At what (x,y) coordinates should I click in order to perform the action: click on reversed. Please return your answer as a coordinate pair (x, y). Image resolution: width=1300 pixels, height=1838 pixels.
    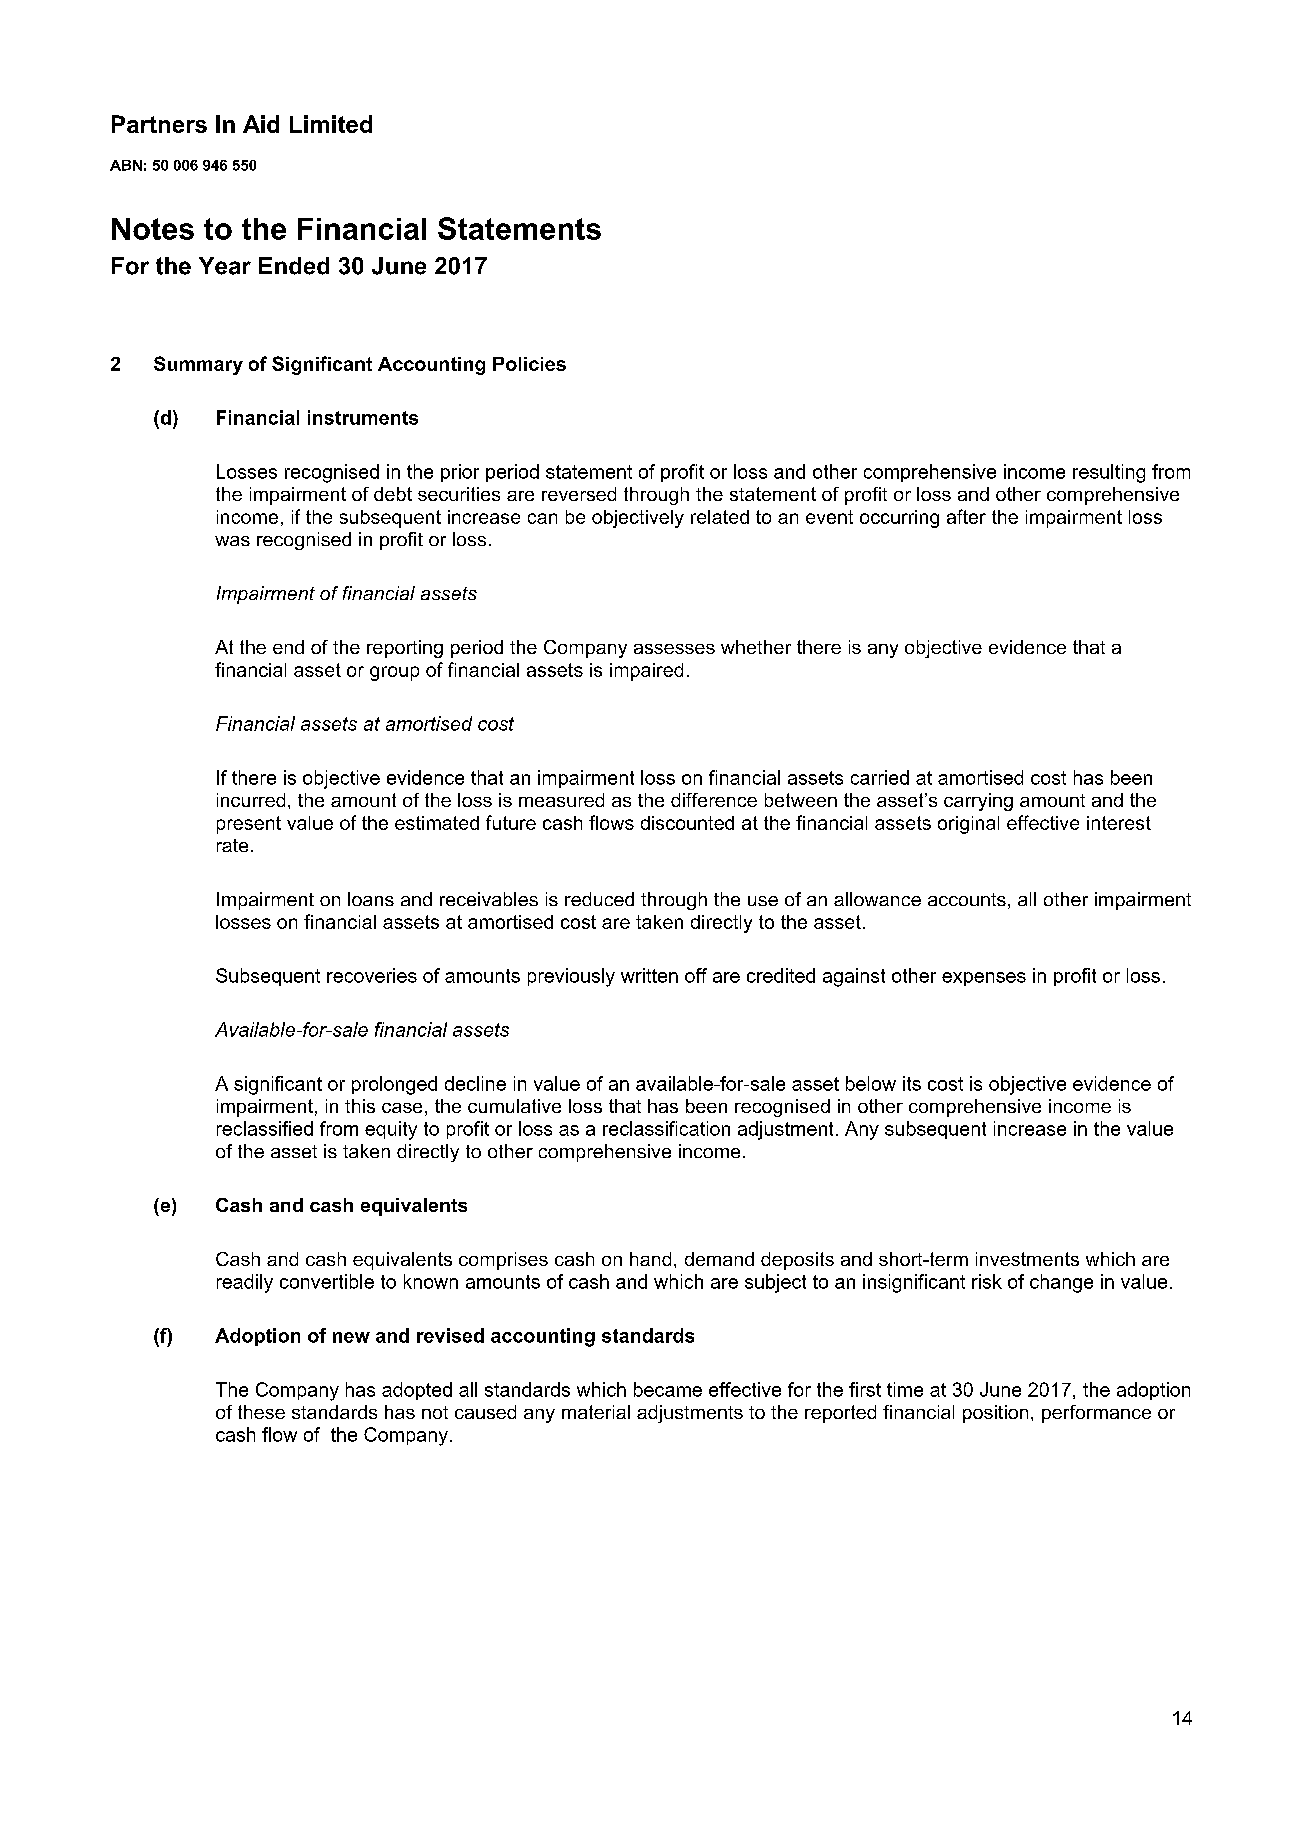
    Looking at the image, I should click on (579, 494).
